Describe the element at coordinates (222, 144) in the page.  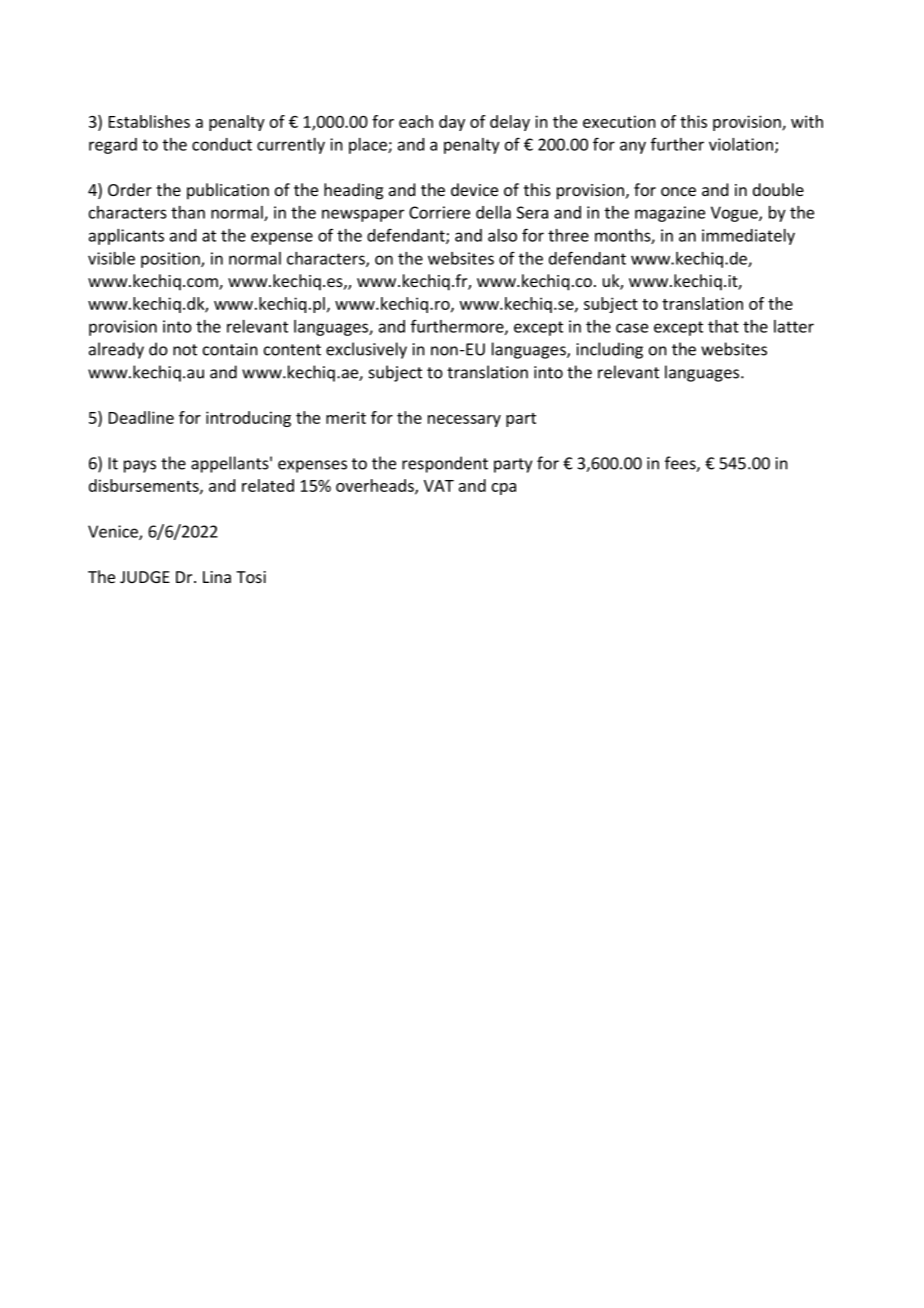
I see `conduct` at that location.
